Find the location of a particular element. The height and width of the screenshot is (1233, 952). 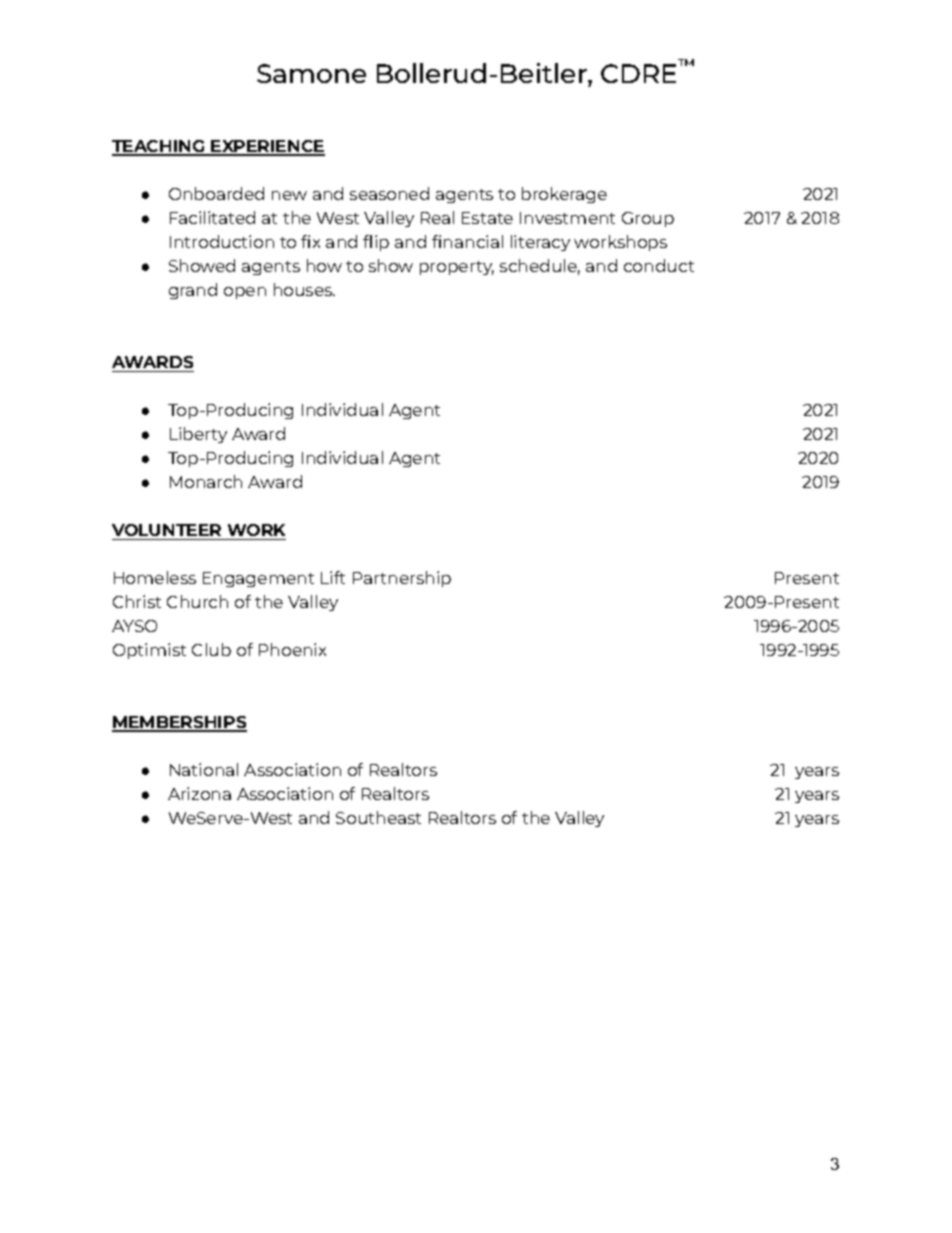

conduct is located at coordinates (659, 265).
